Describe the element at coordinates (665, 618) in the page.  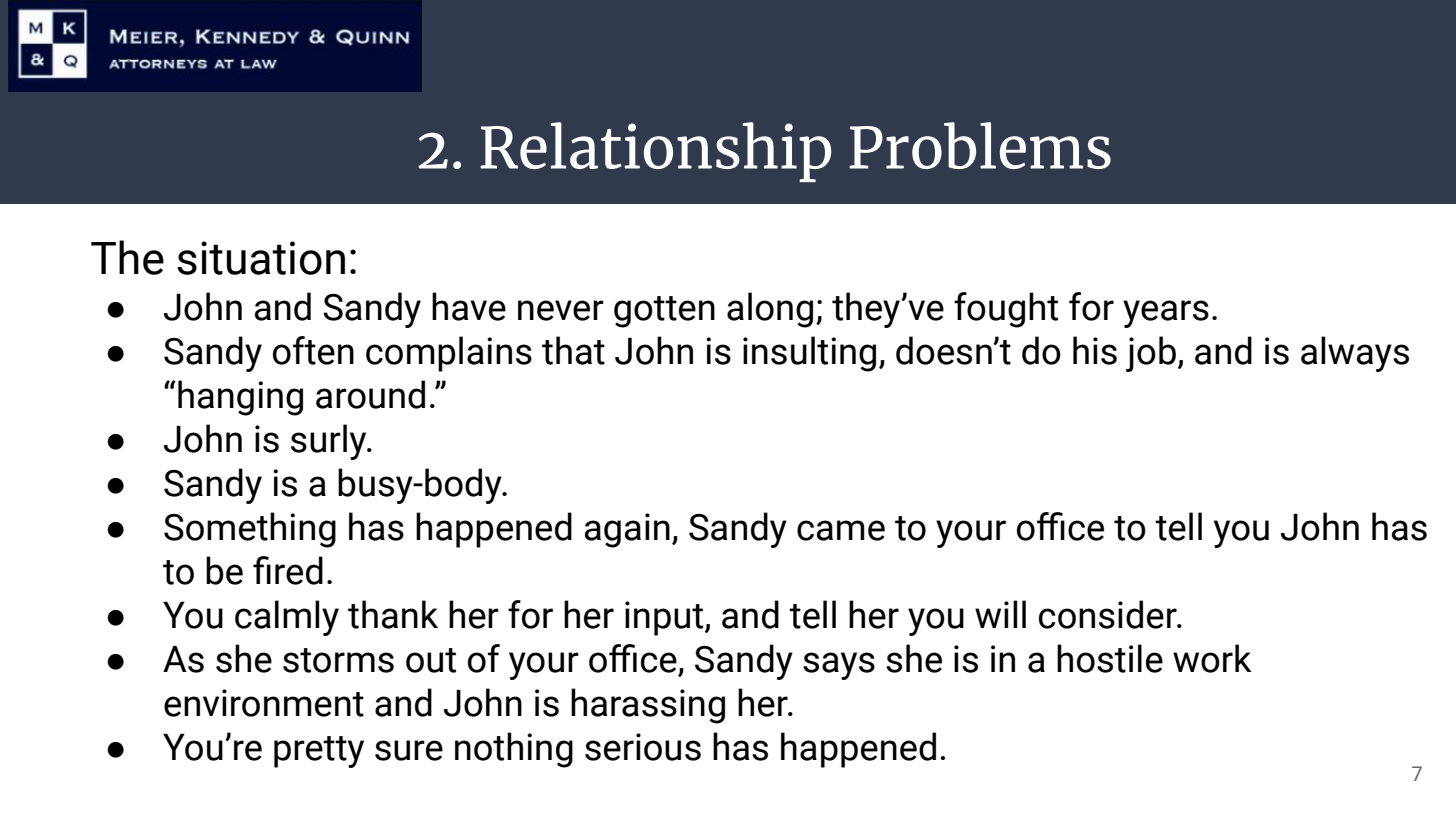
I see `input` at that location.
